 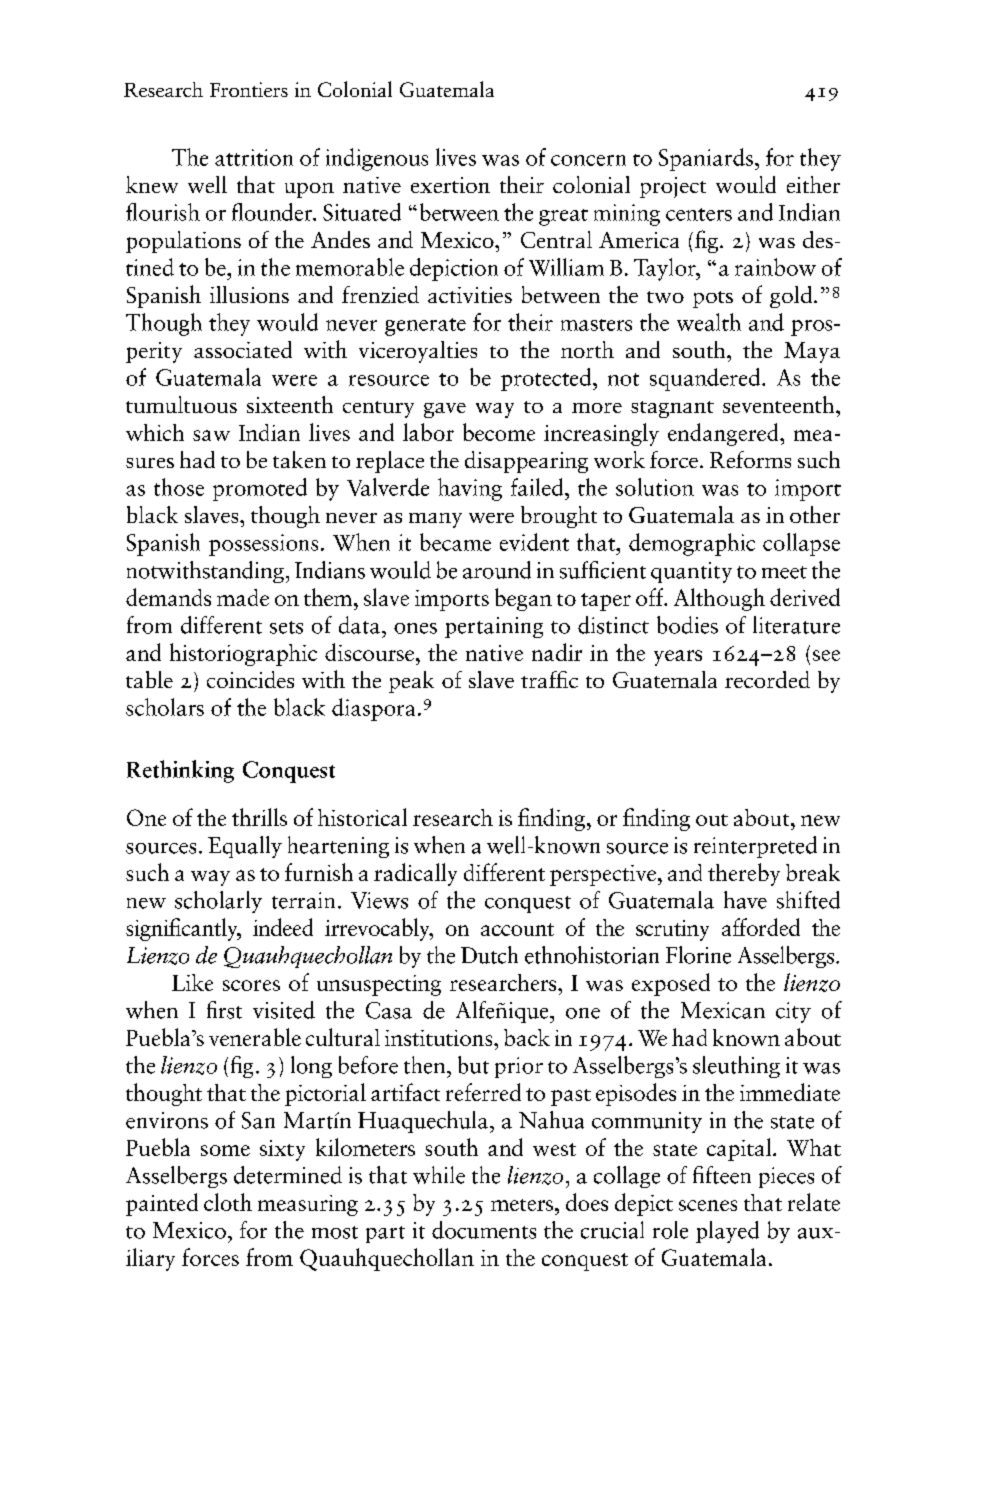 What do you see at coordinates (450, 185) in the document?
I see `exertion` at bounding box center [450, 185].
